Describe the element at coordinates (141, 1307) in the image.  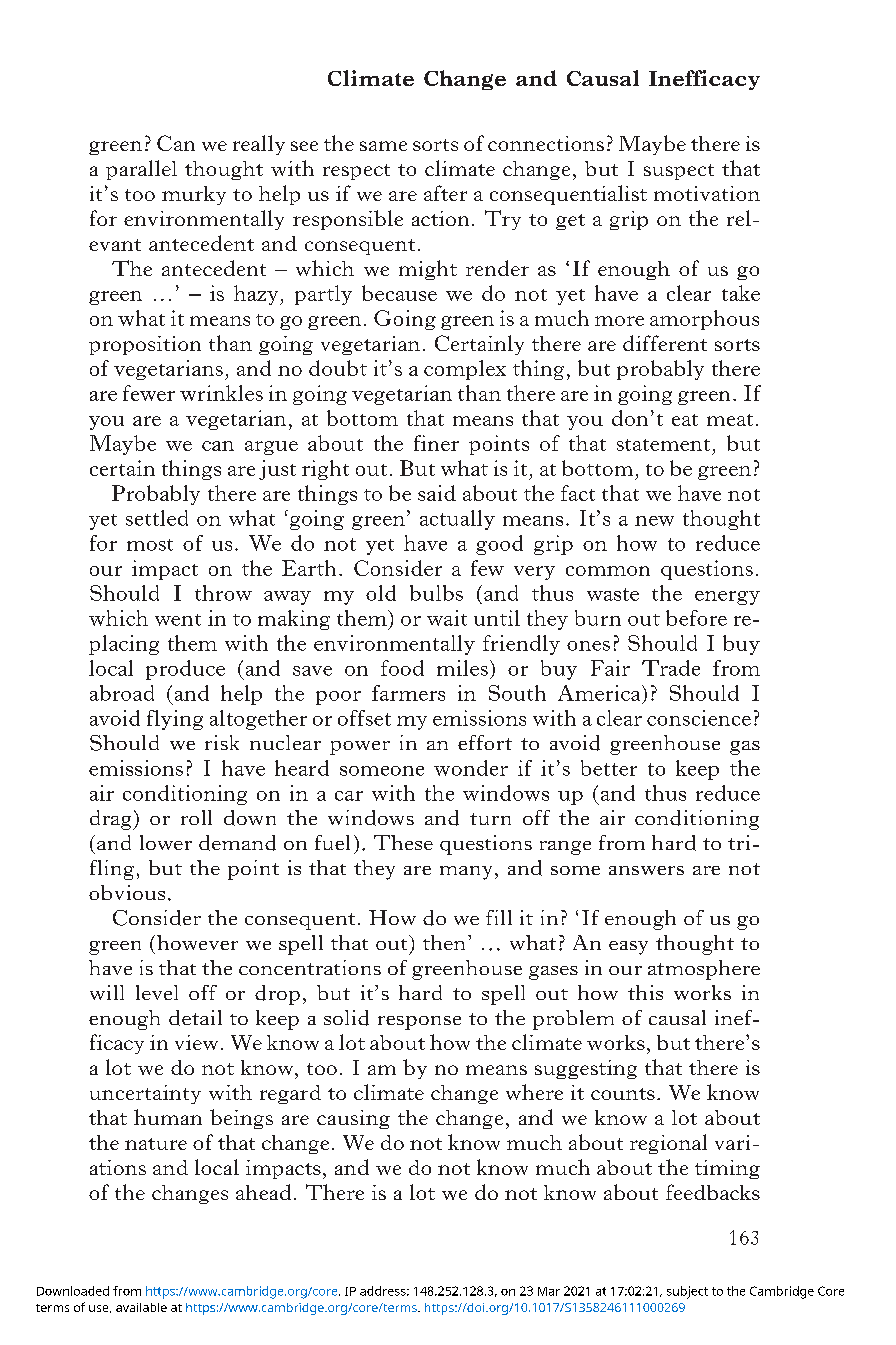
I see `available` at that location.
